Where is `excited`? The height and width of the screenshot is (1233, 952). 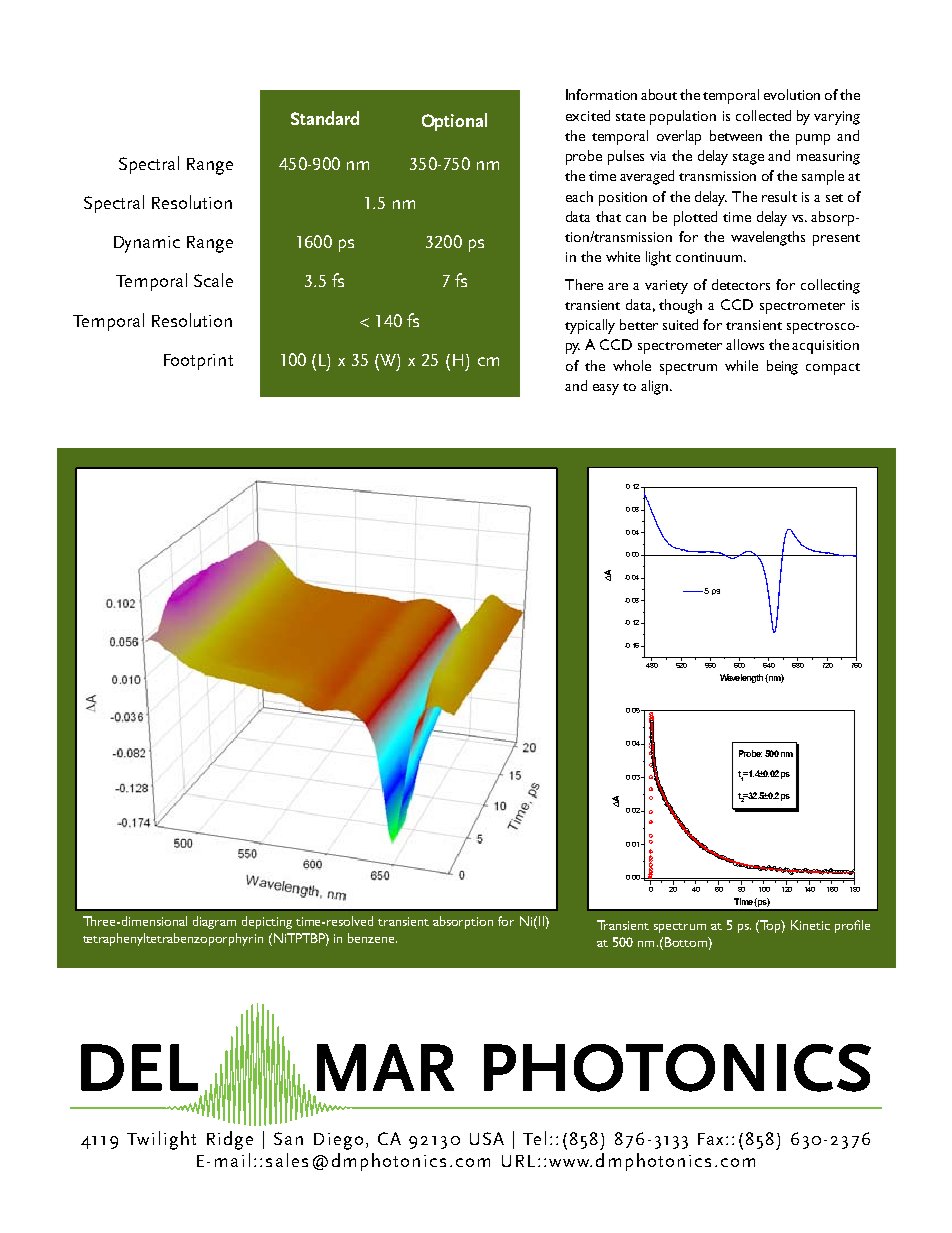 excited is located at coordinates (588, 115).
